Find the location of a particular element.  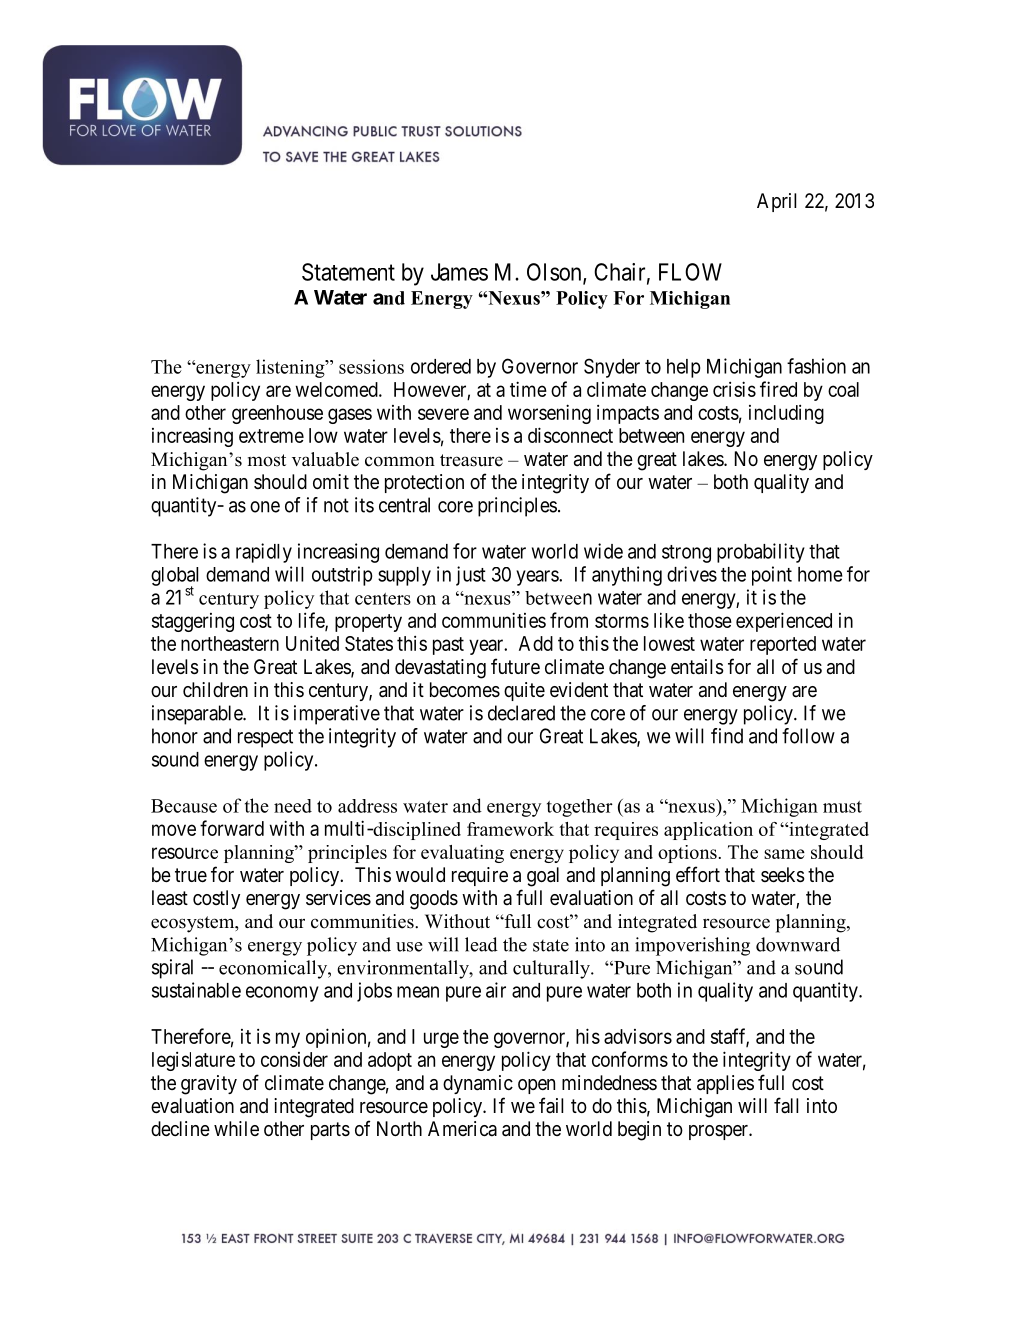

true is located at coordinates (191, 875).
